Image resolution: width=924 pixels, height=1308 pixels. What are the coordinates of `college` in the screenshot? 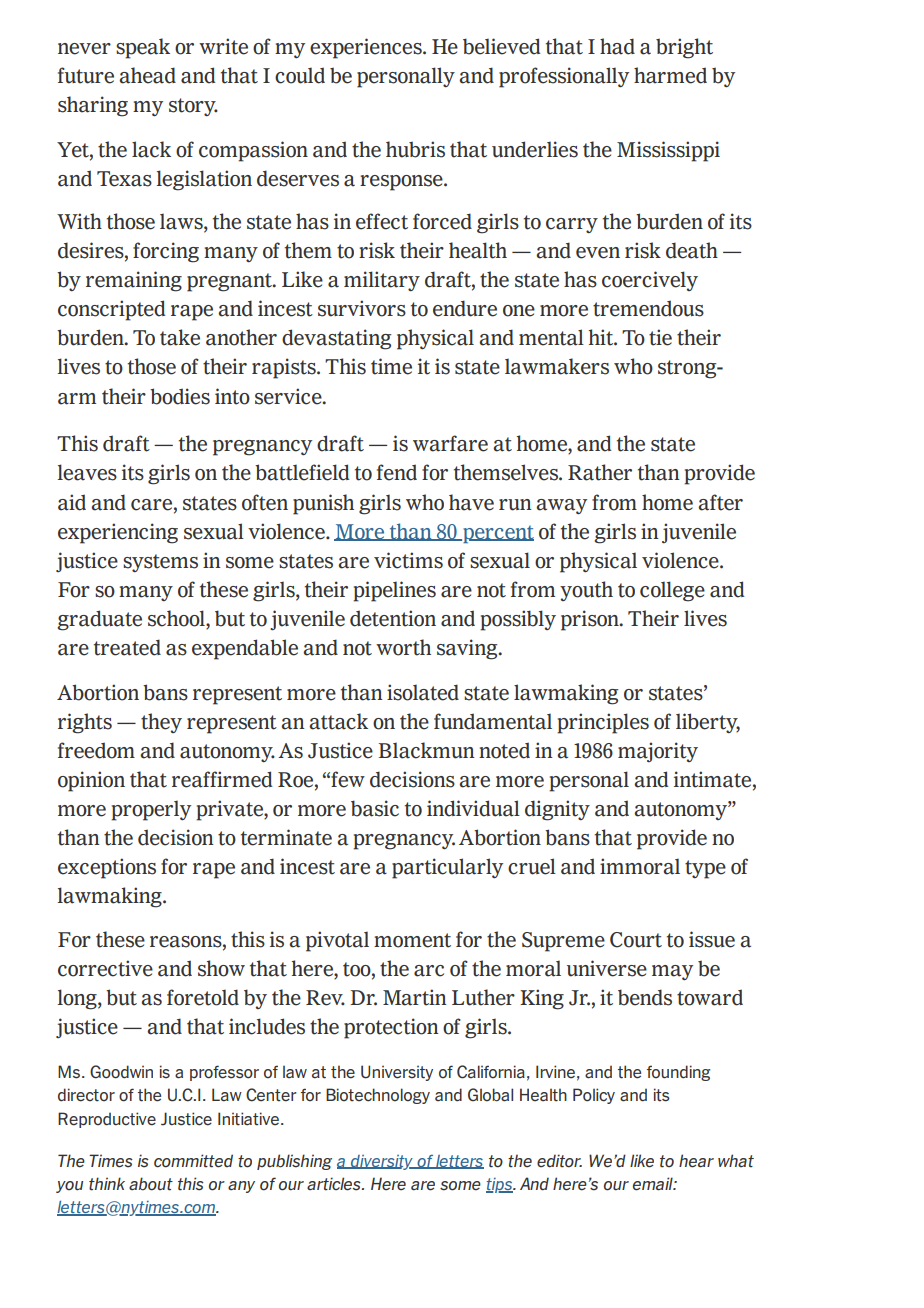 It's located at (672, 591).
